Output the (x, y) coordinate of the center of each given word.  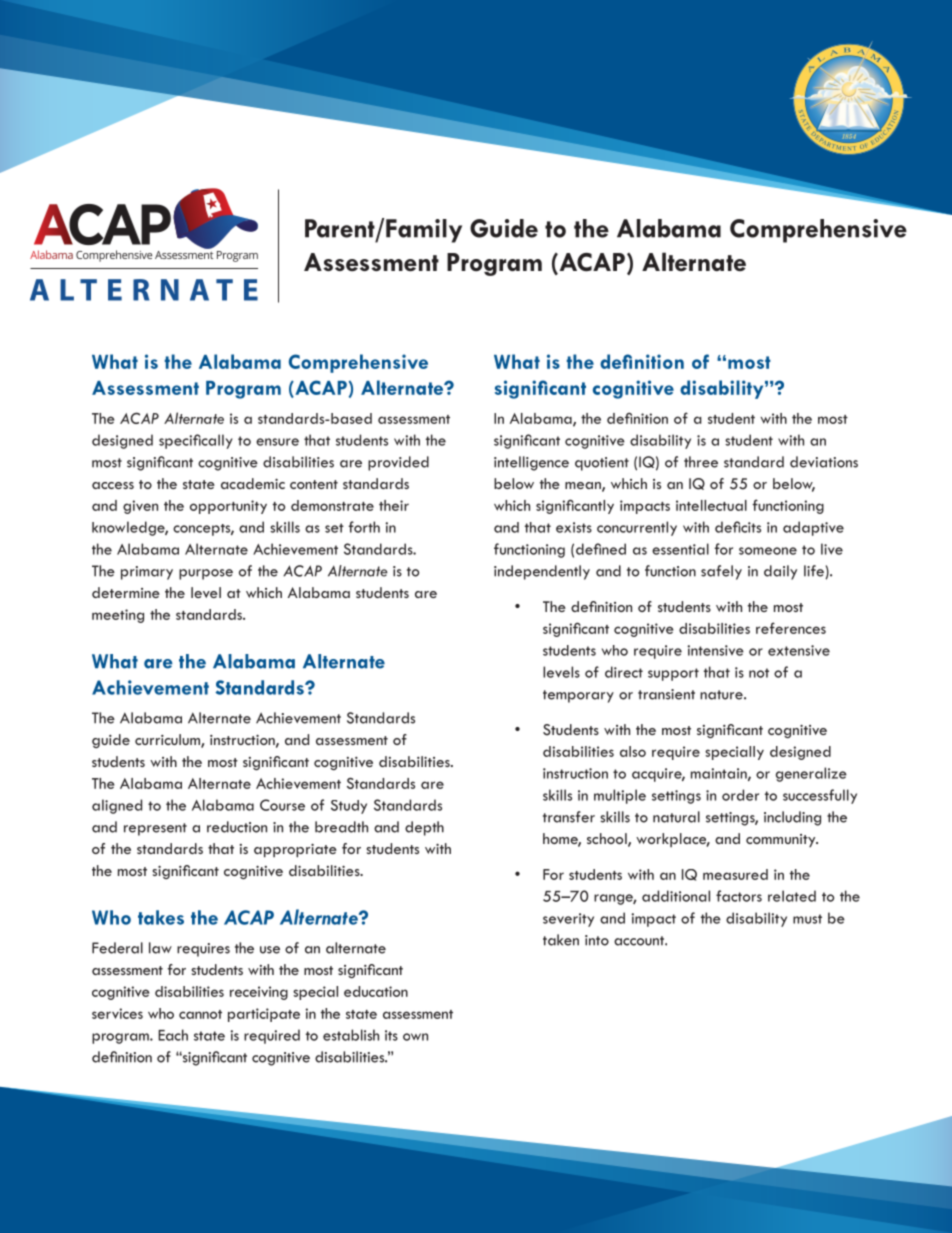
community (782, 840)
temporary (578, 696)
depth (424, 828)
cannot (200, 1014)
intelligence (531, 463)
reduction (237, 827)
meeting (118, 616)
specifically (196, 441)
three (701, 462)
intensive (715, 650)
